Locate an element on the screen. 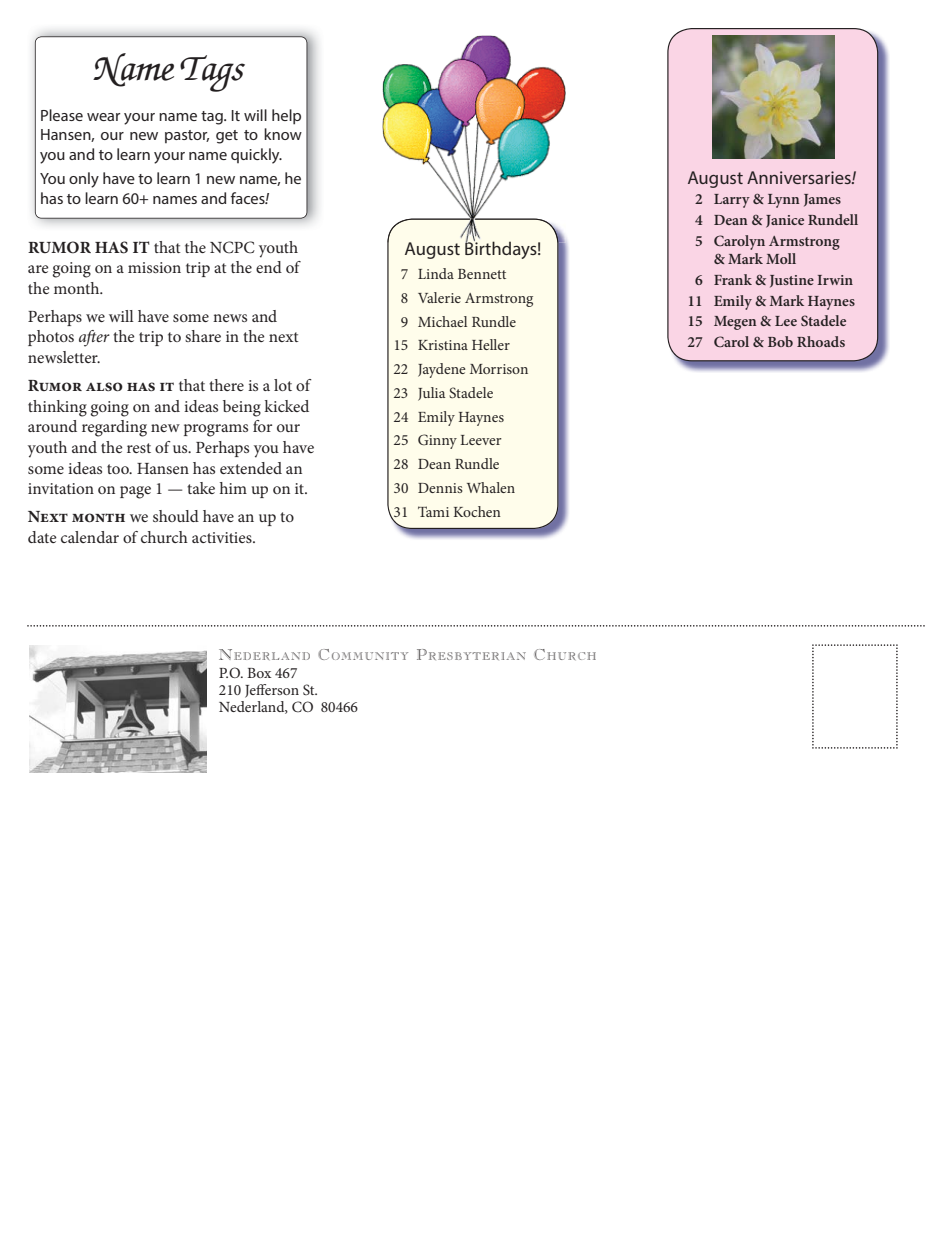  too is located at coordinates (119, 469).
